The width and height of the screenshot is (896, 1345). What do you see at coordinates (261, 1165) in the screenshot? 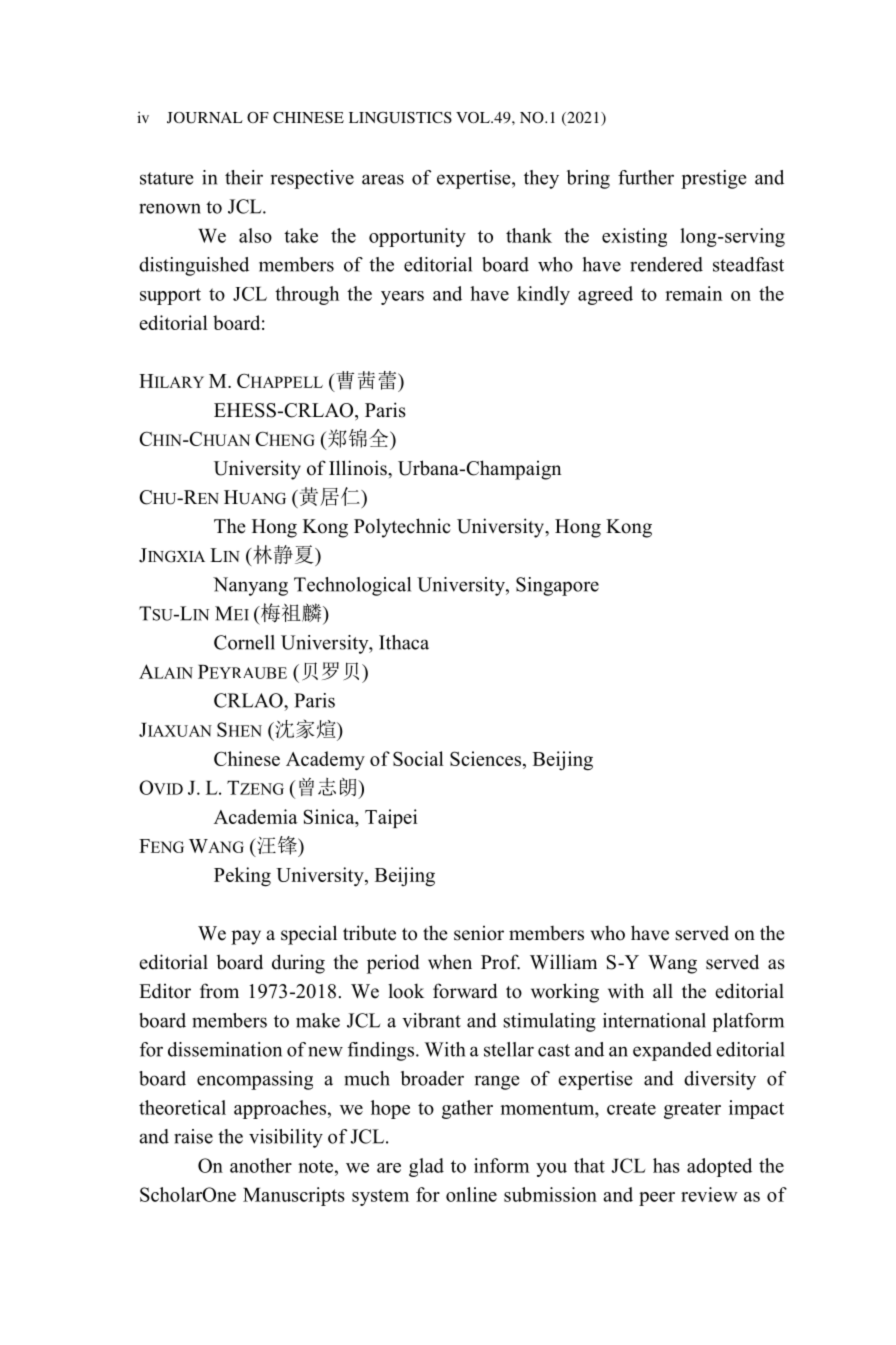
I see `another` at bounding box center [261, 1165].
